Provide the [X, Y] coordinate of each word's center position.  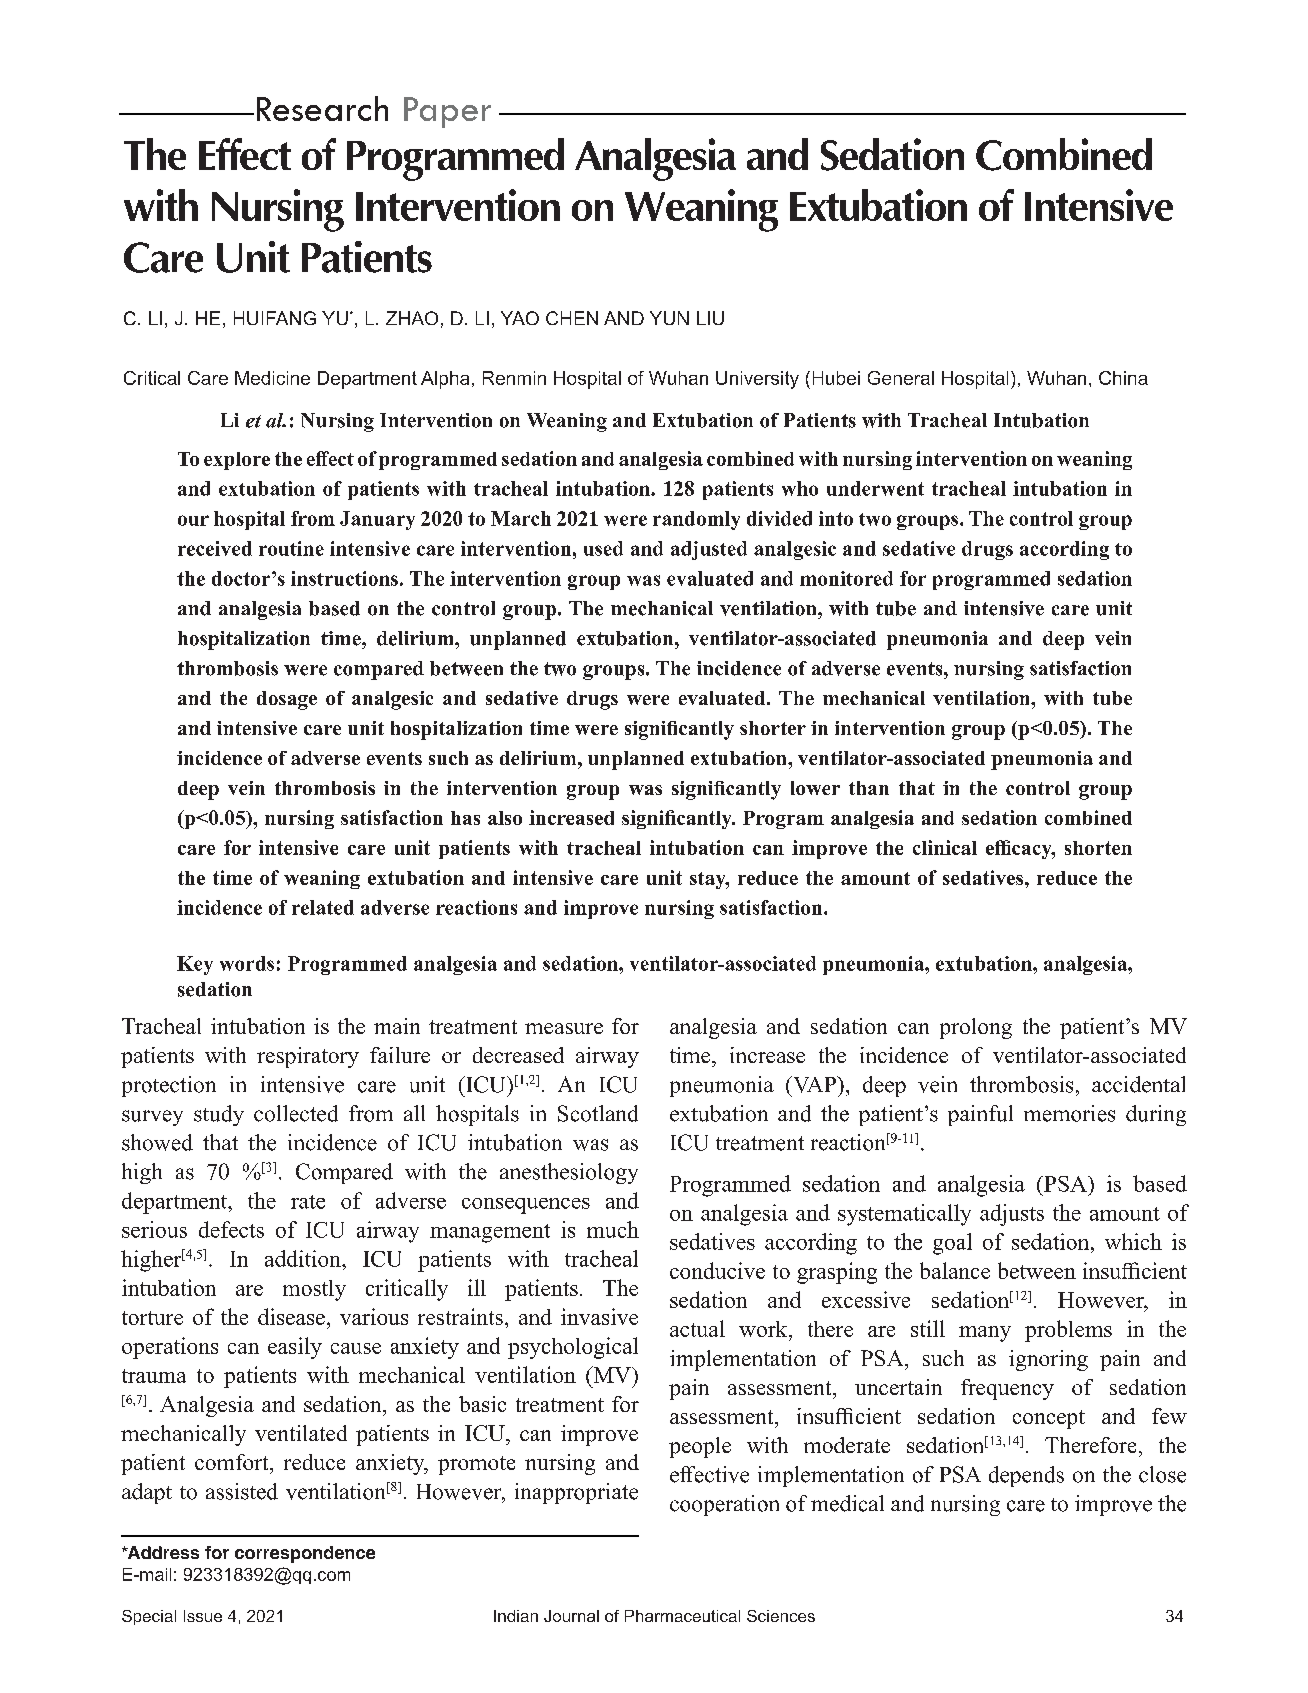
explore [237, 461]
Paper [447, 112]
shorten [1098, 848]
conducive [717, 1270]
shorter [773, 728]
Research [322, 108]
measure [564, 1028]
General [901, 378]
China [1123, 378]
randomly [696, 520]
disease [291, 1316]
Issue [203, 1616]
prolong [976, 1028]
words [247, 963]
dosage [287, 700]
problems [1068, 1331]
